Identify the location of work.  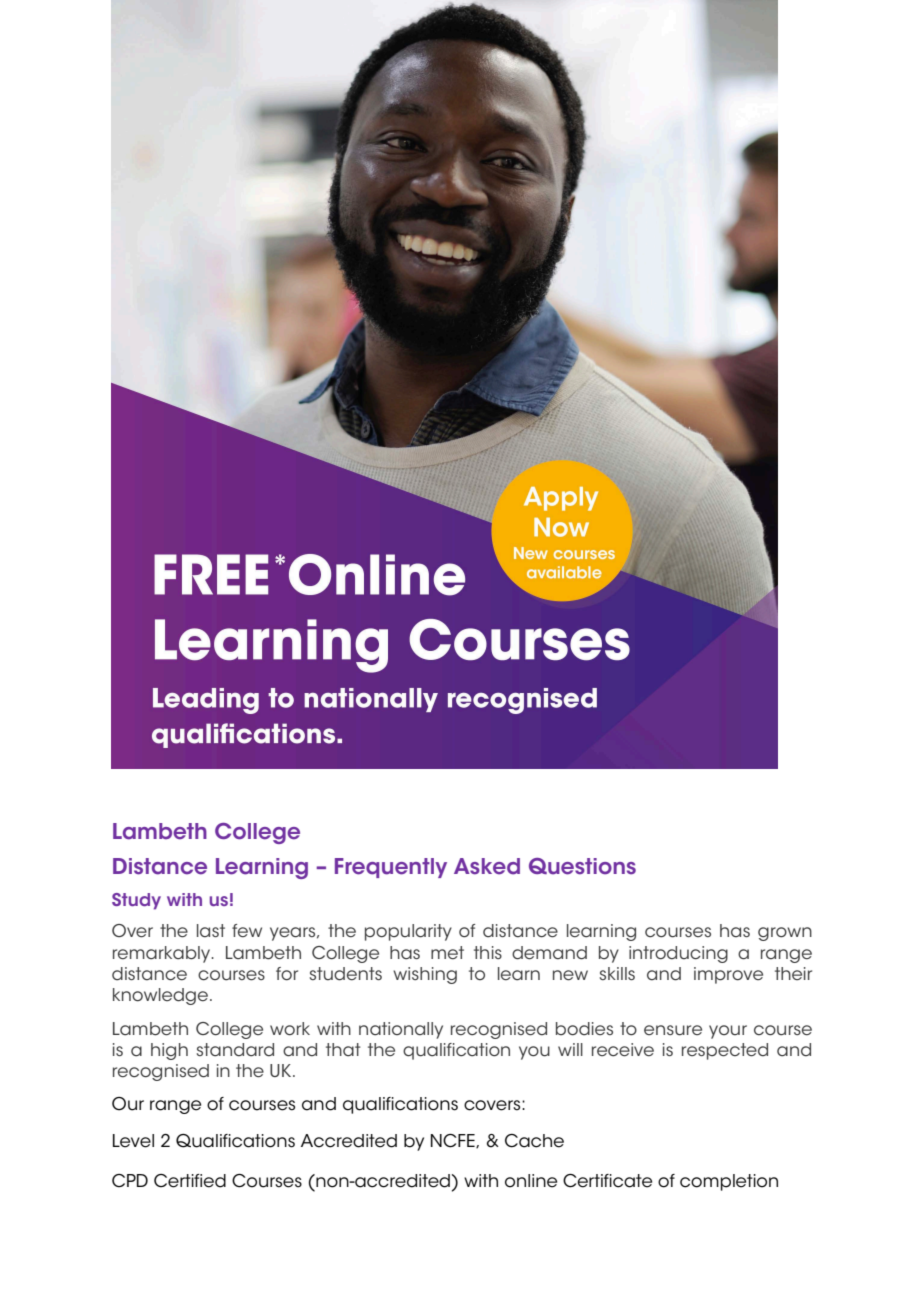
(290, 1029).
